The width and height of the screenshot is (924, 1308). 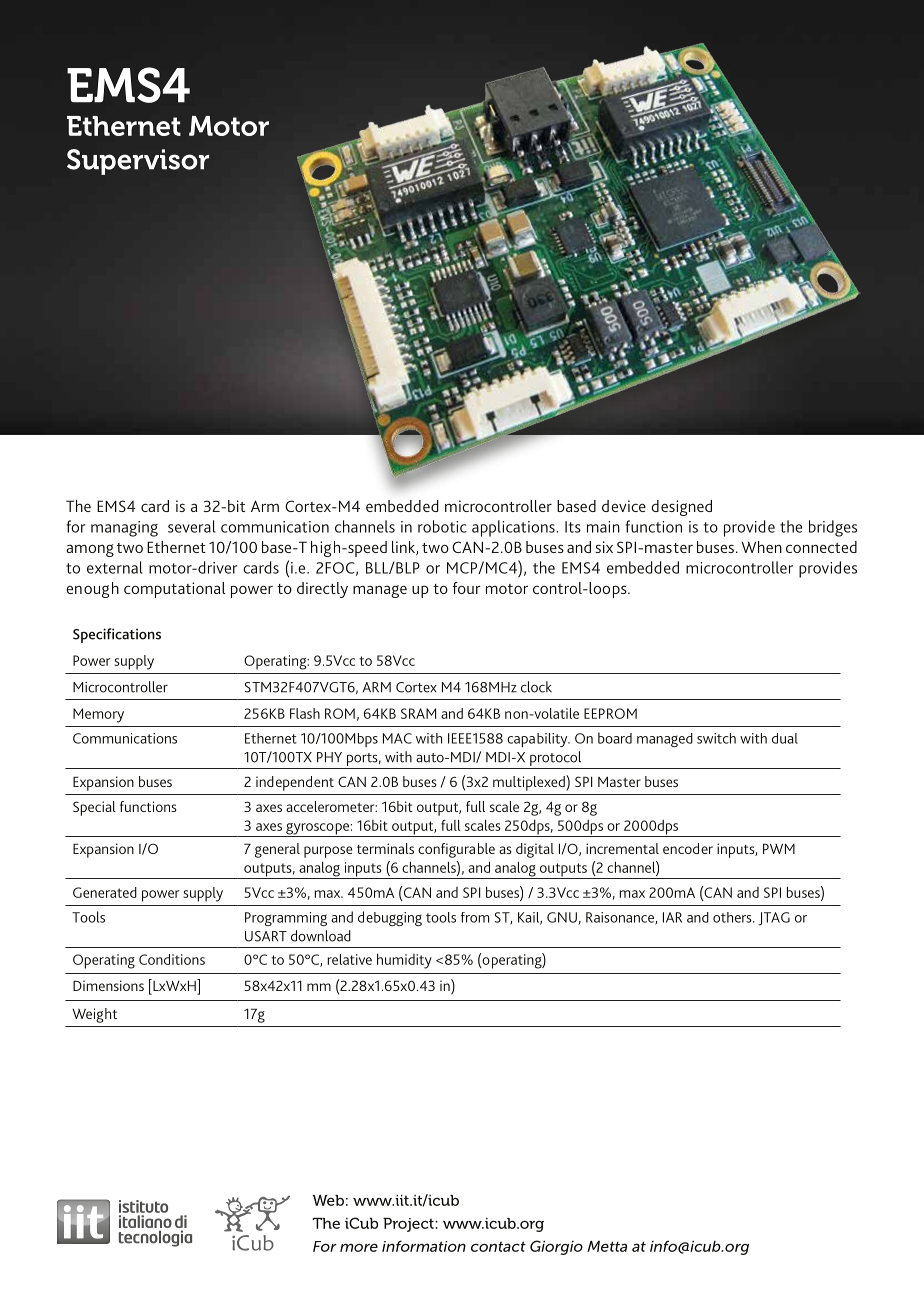 I want to click on SRAM, so click(x=418, y=713).
